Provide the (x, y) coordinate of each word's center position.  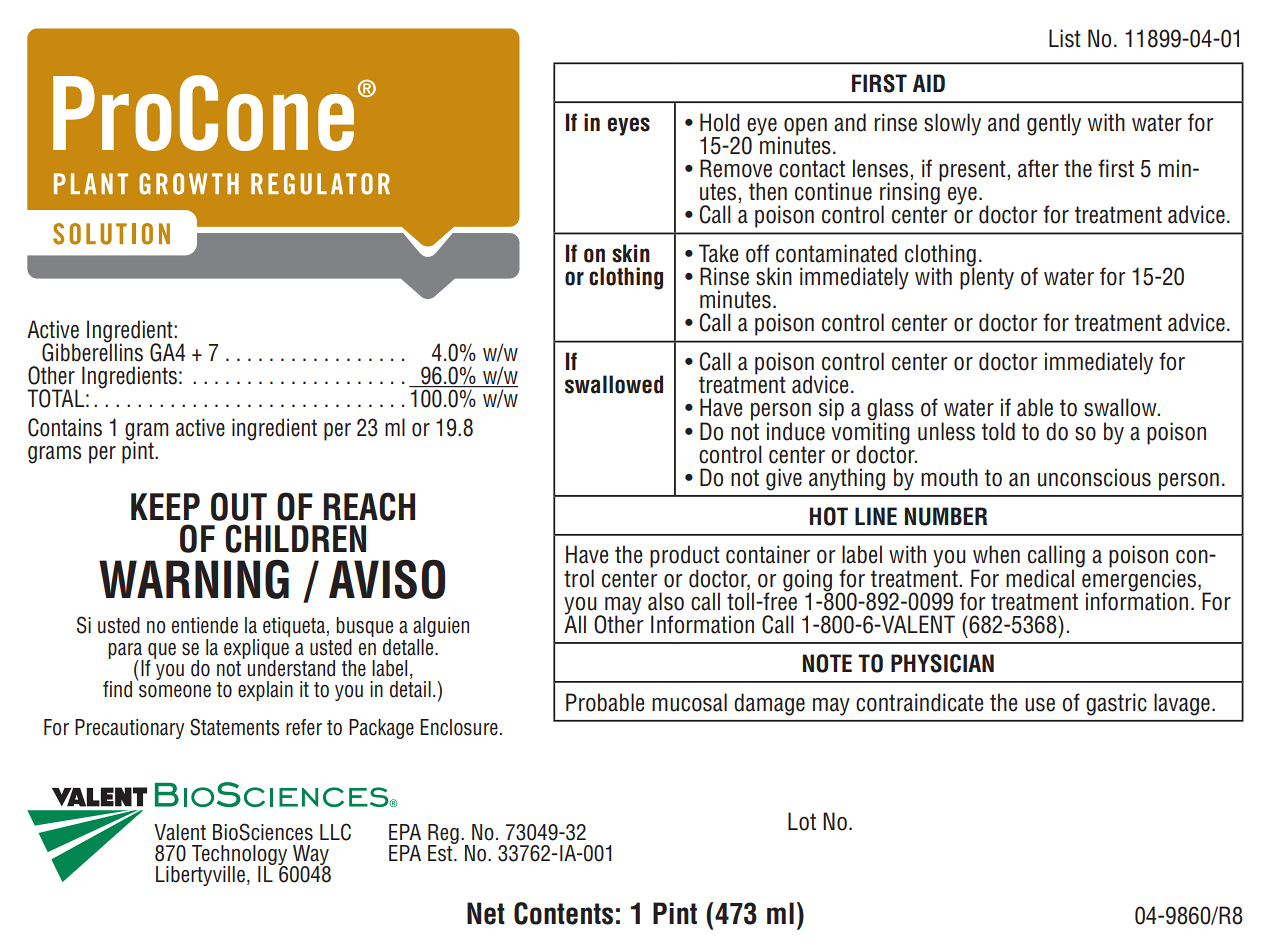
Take (718, 253)
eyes (628, 126)
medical (1040, 578)
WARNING (194, 579)
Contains (65, 427)
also (666, 601)
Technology (239, 856)
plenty (987, 277)
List (1065, 38)
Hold (720, 122)
